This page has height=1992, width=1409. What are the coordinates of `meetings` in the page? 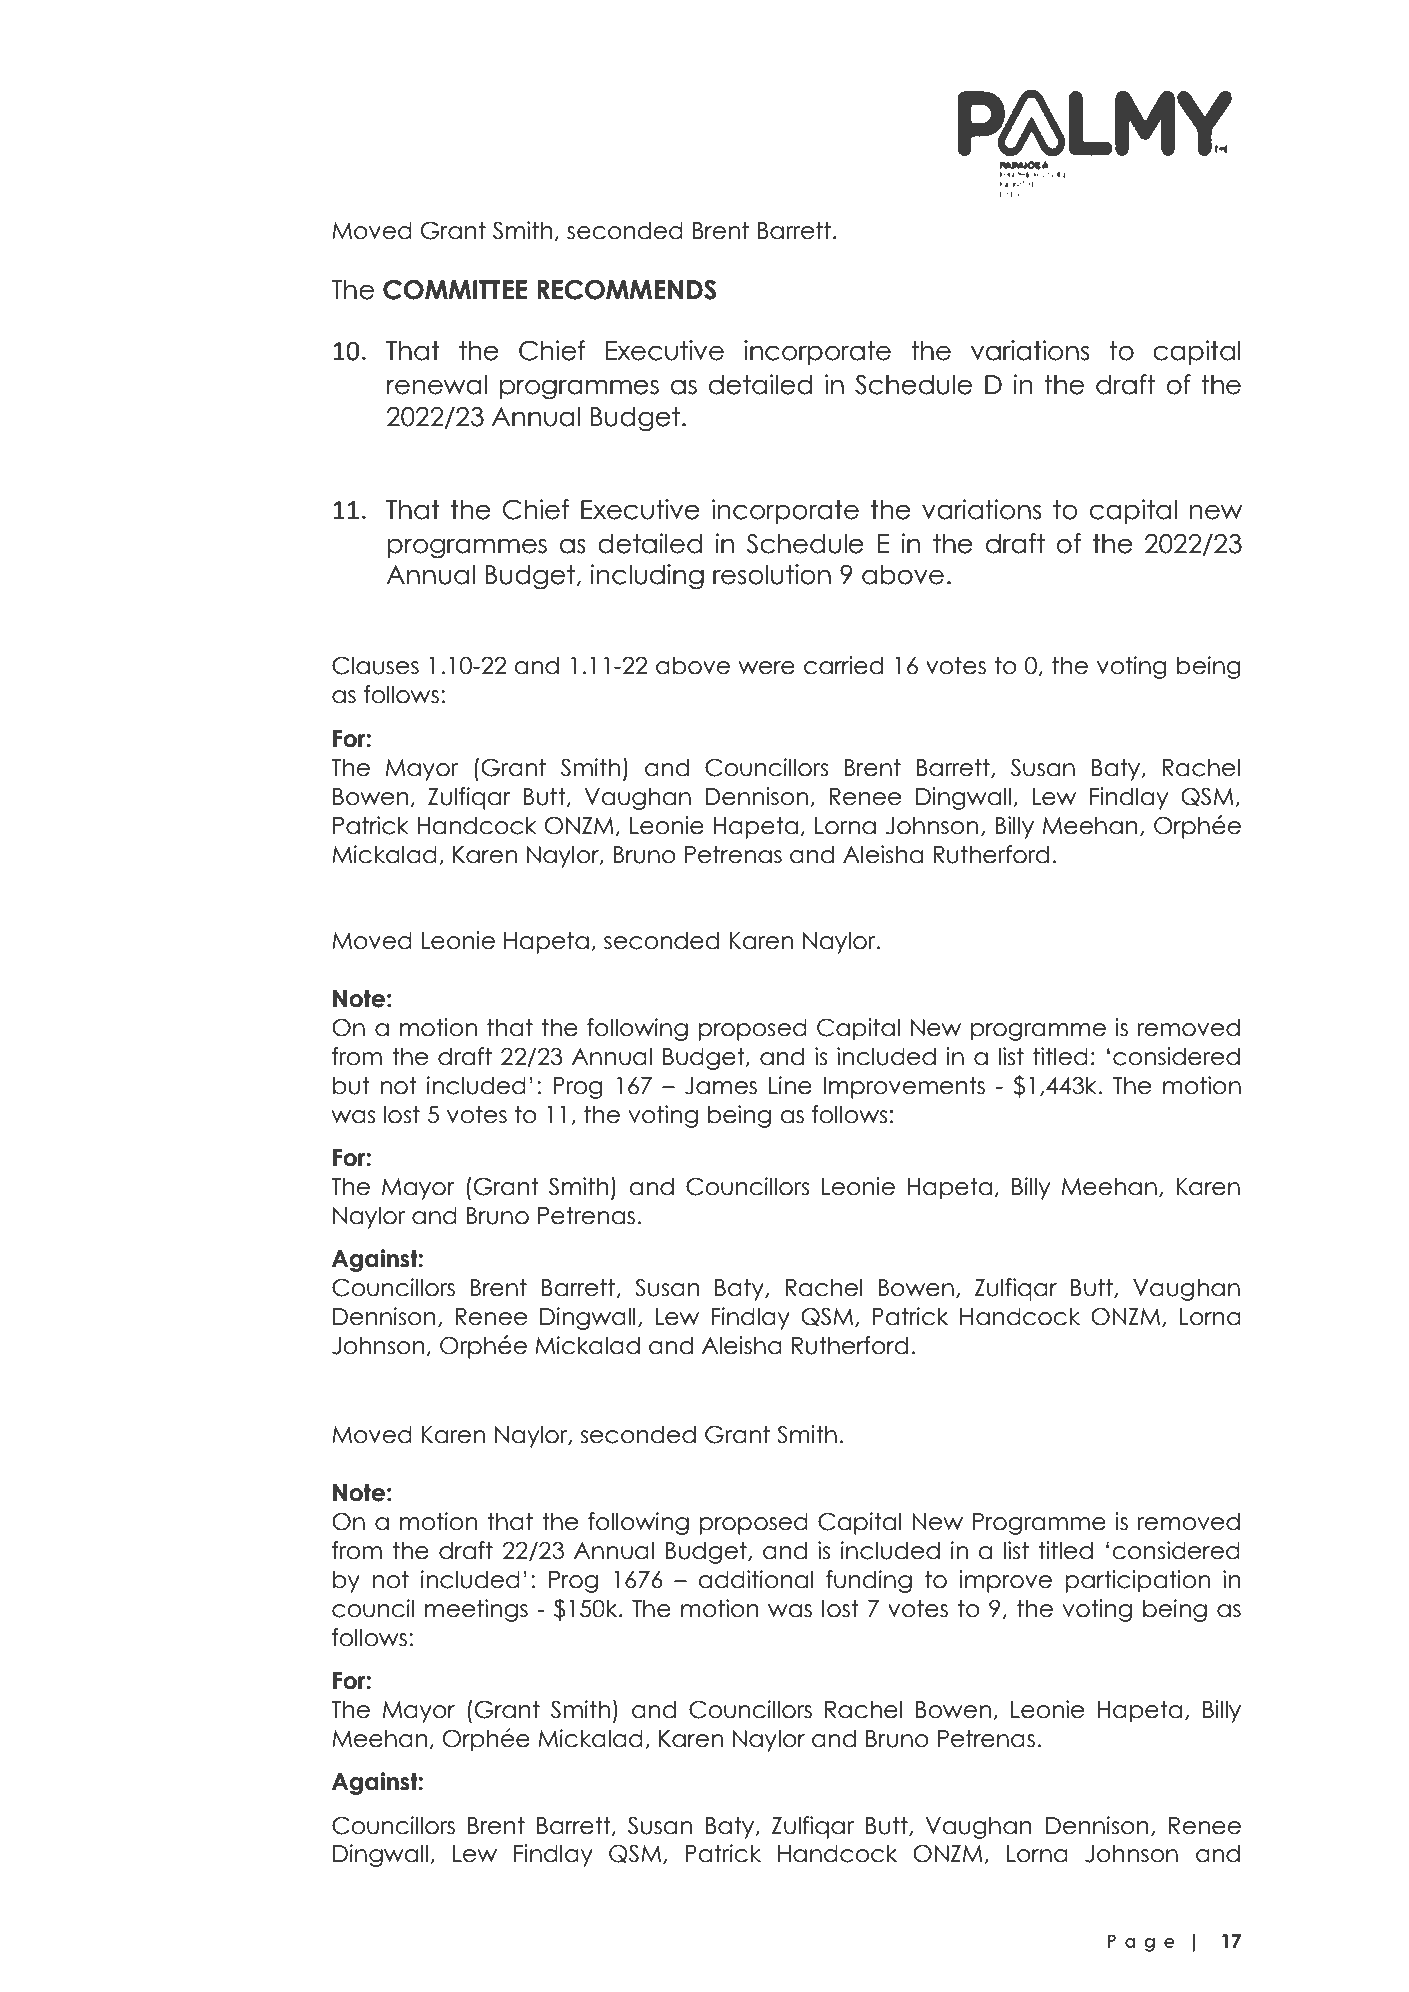 It's located at (476, 1610).
